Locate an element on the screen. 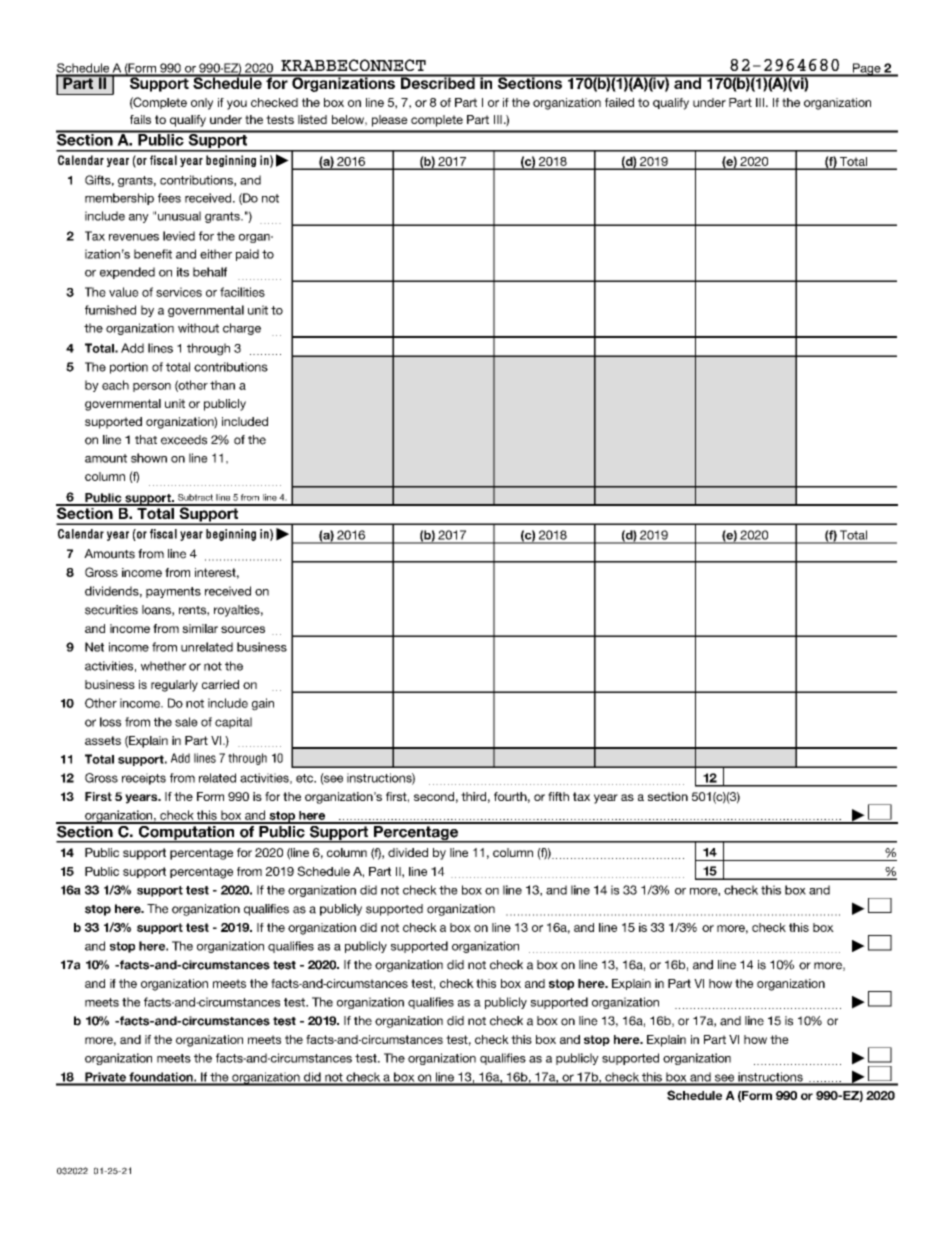 Image resolution: width=952 pixels, height=1233 pixels. charge is located at coordinates (242, 329).
